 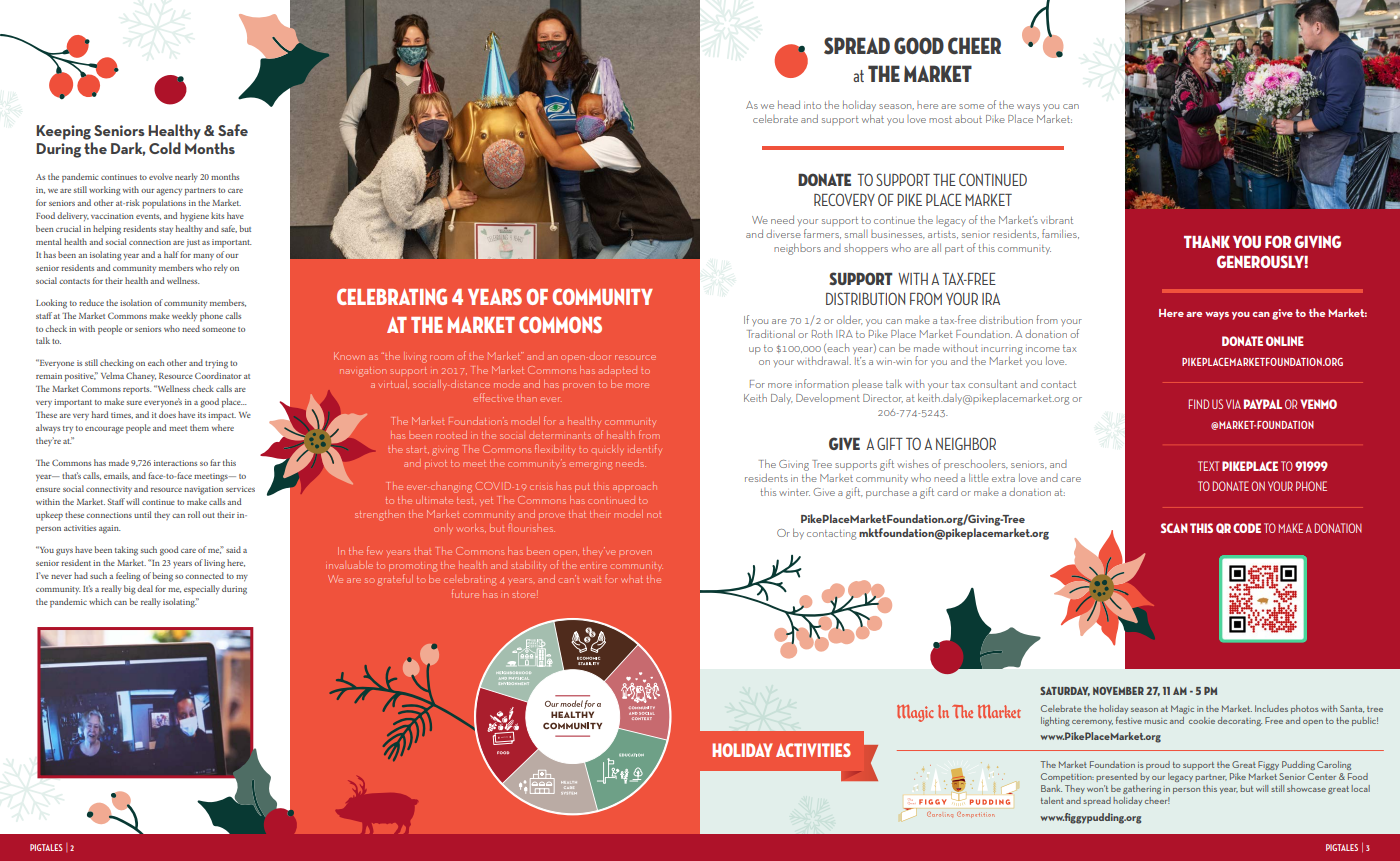 I want to click on online, so click(x=1285, y=341).
